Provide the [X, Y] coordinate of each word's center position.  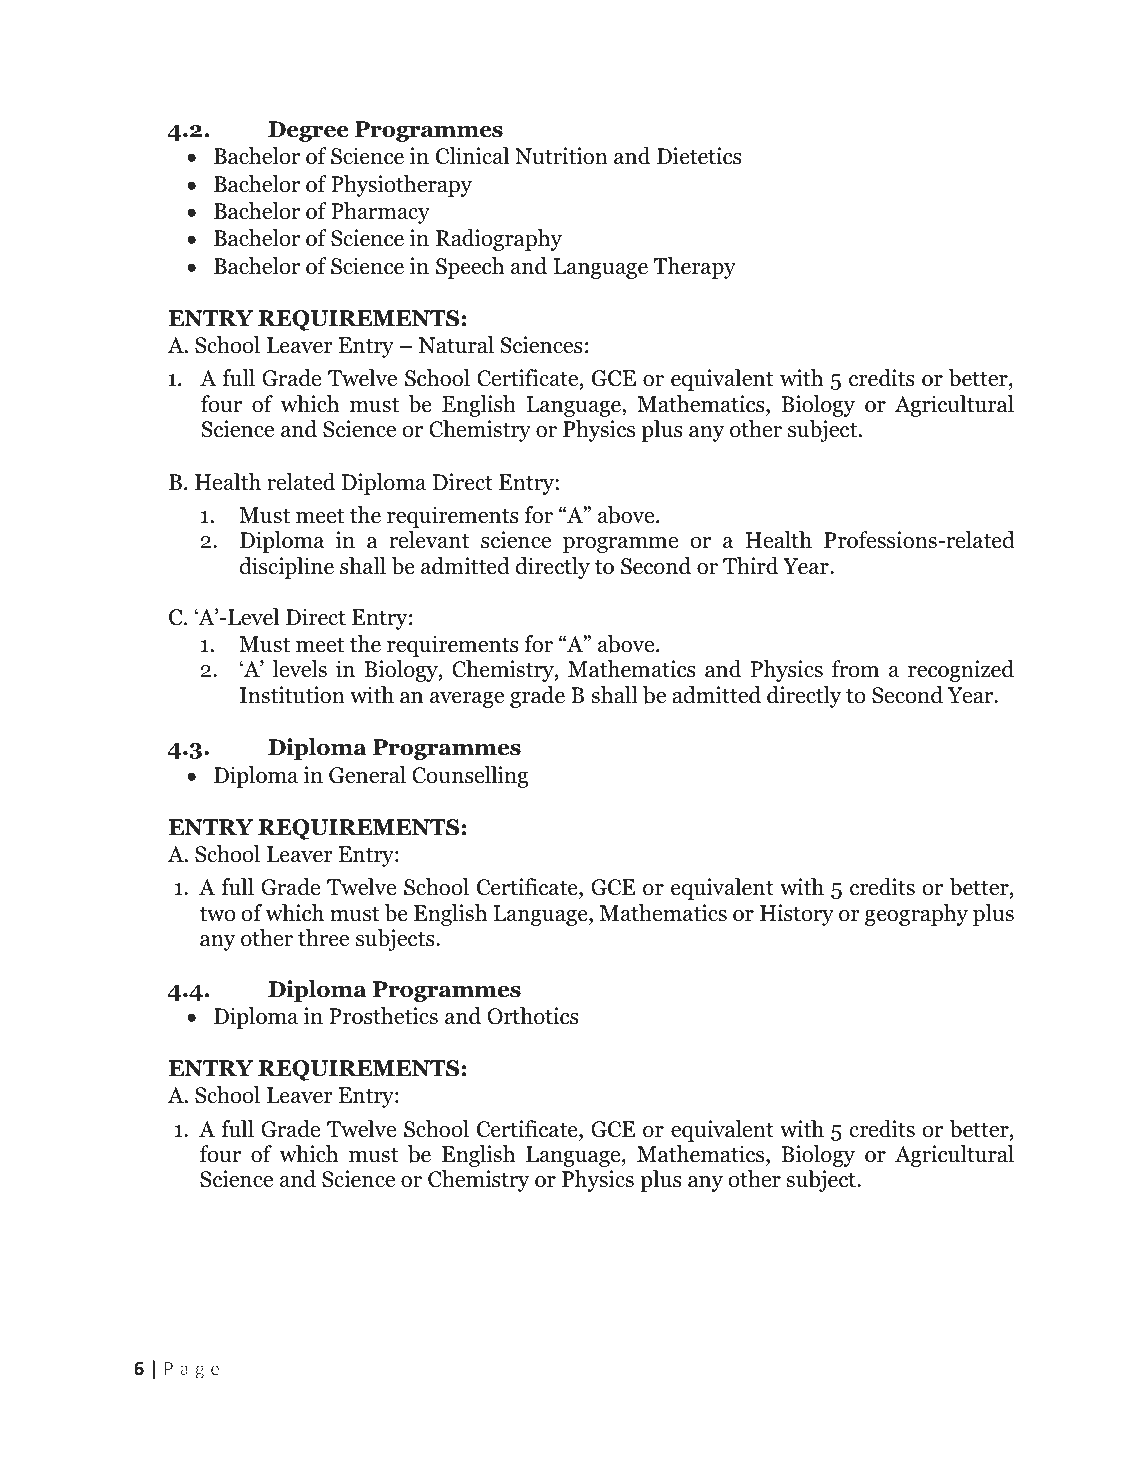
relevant [429, 540]
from [855, 669]
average [467, 700]
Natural [456, 345]
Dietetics [699, 156]
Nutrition [561, 156]
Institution [292, 695]
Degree [308, 131]
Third [751, 566]
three [323, 938]
